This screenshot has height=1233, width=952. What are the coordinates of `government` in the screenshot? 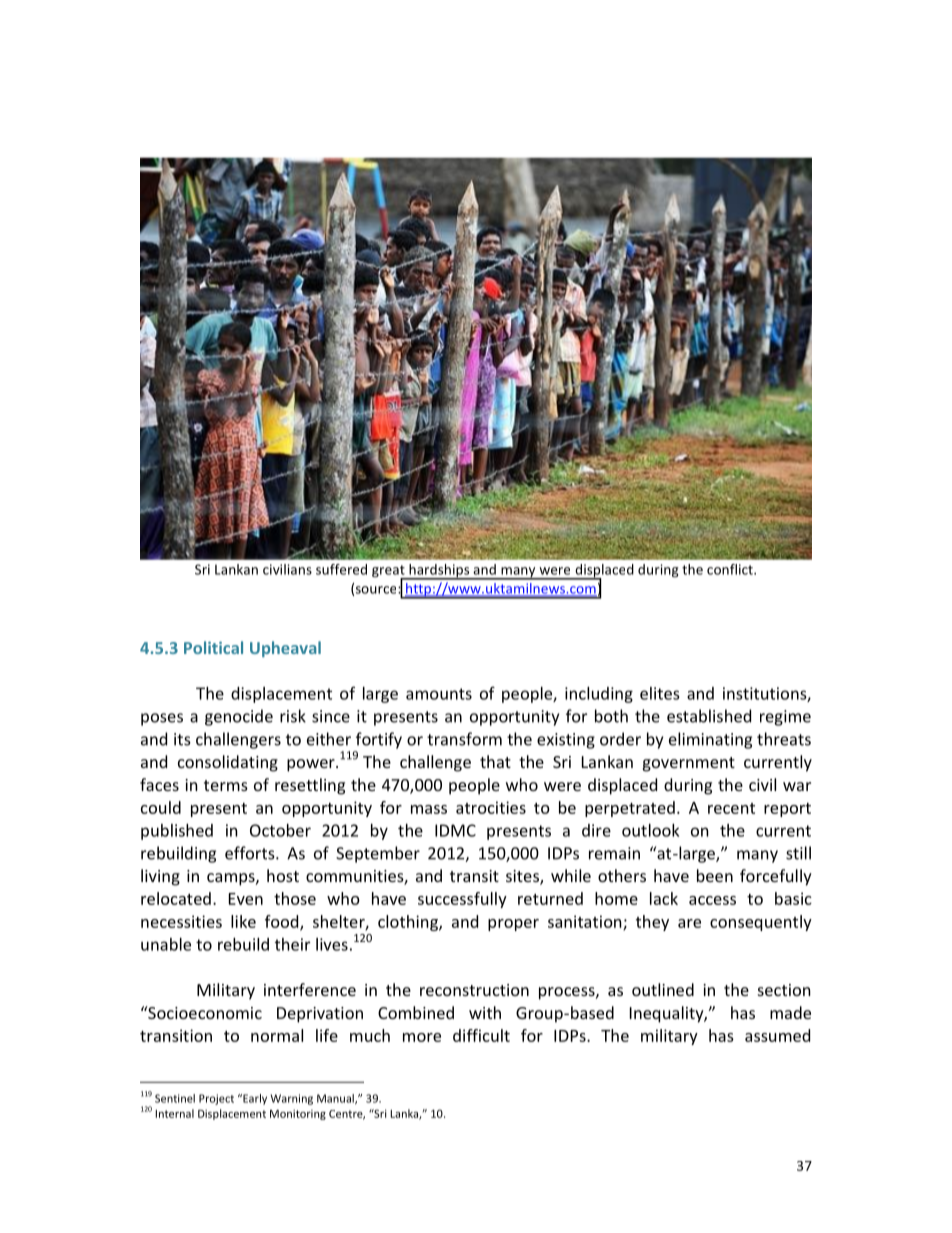 It's located at (689, 764).
